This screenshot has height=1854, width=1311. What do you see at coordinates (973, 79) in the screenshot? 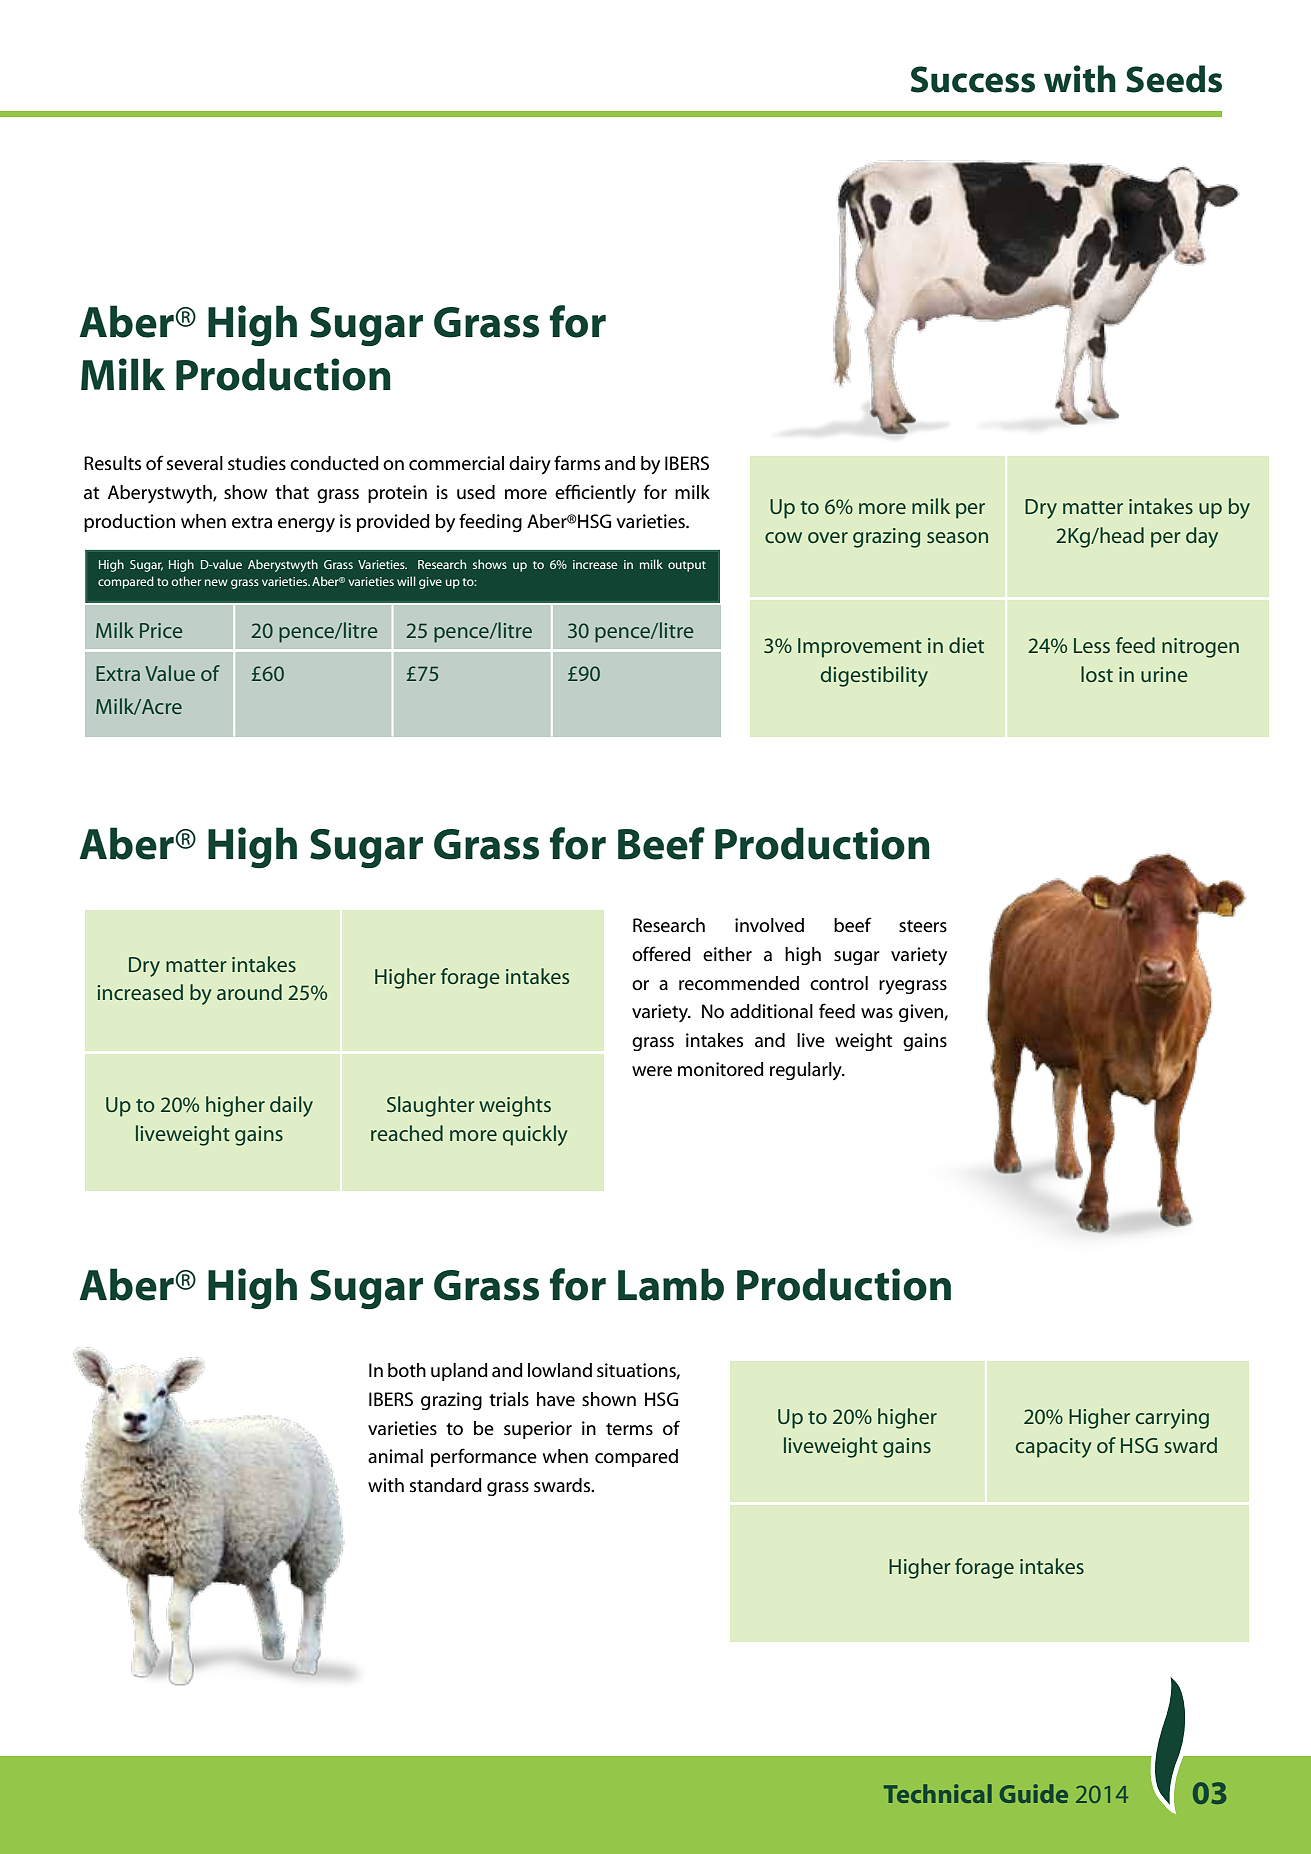
I see `Success` at bounding box center [973, 79].
